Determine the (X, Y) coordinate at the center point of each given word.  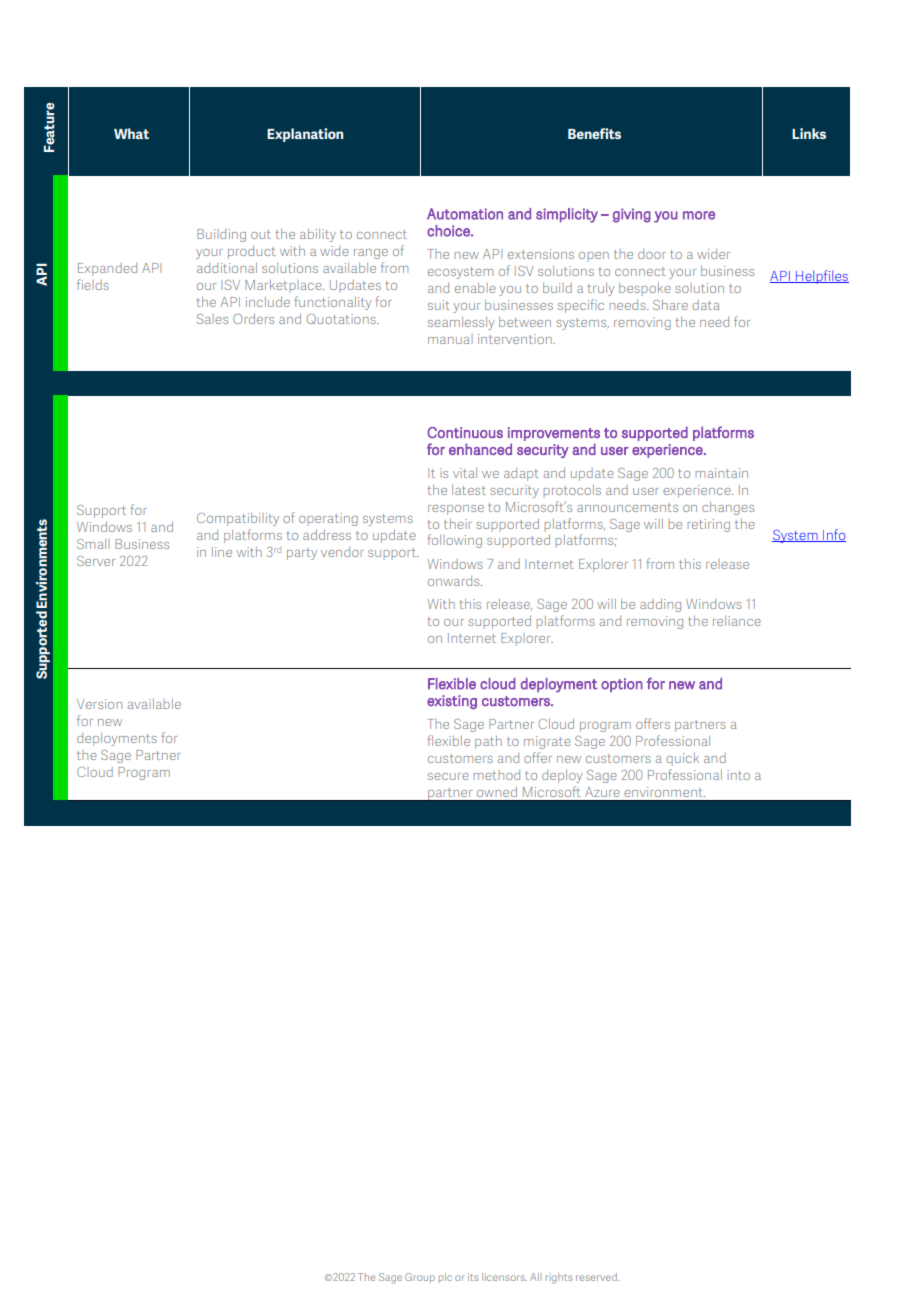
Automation (465, 214)
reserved (597, 1277)
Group (420, 1278)
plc (445, 1277)
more (699, 215)
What (131, 133)
